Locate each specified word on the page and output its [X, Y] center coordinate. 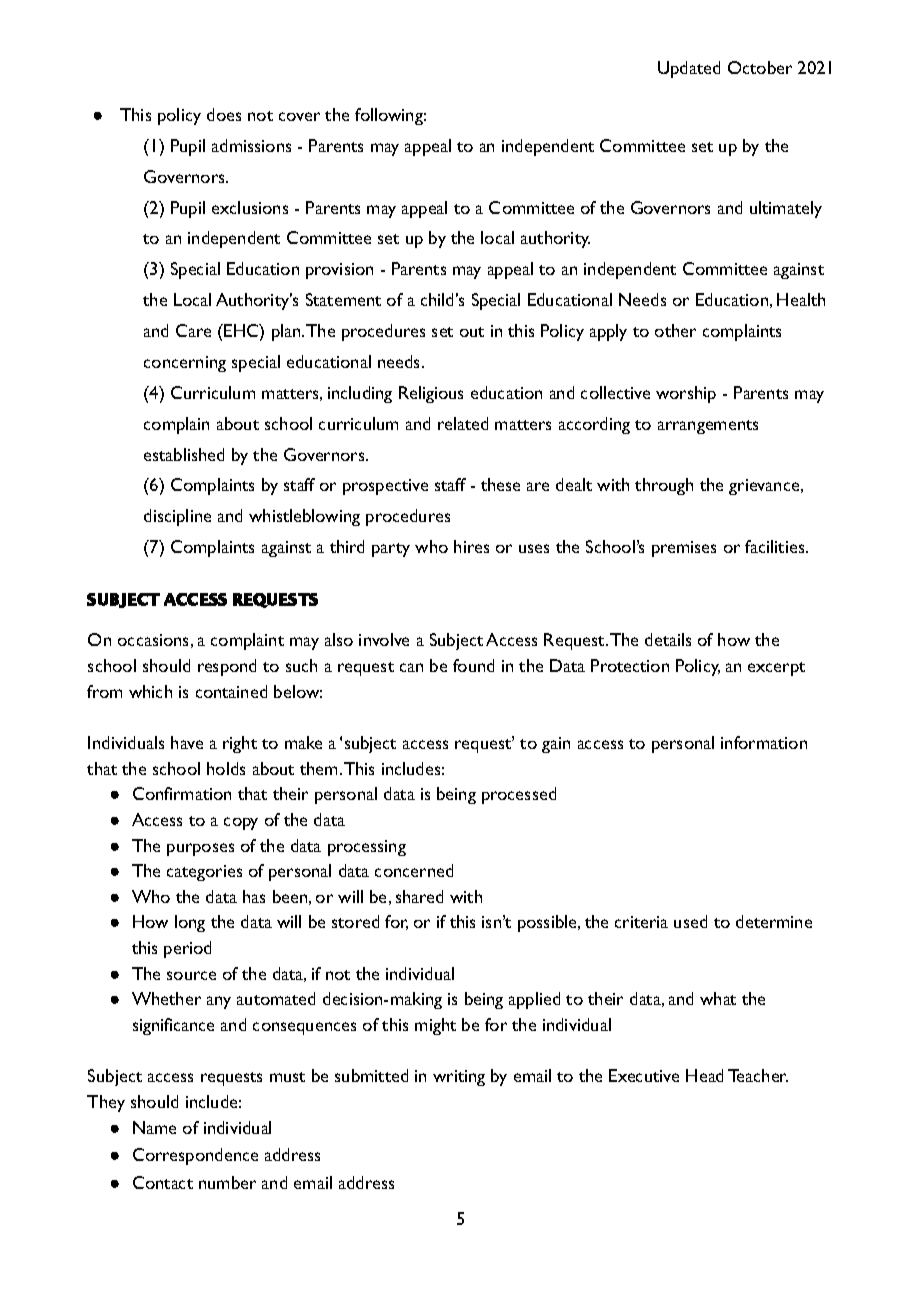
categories [204, 873]
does [224, 114]
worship [686, 394]
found [473, 665]
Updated [689, 69]
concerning [185, 364]
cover [299, 116]
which [150, 691]
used [690, 921]
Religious [431, 394]
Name [154, 1127]
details [668, 639]
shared [419, 896]
